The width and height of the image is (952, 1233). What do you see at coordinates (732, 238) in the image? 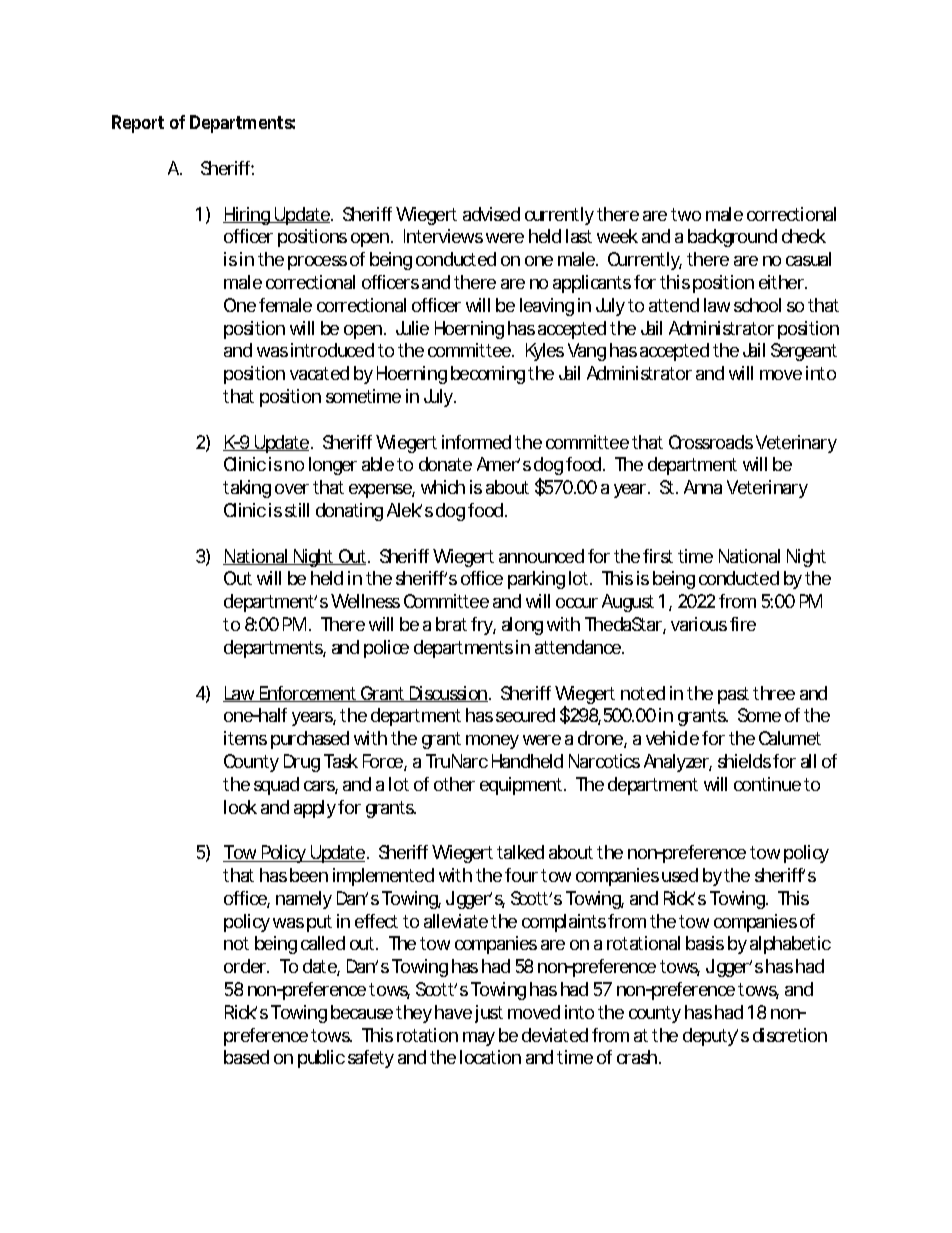
I see `background` at bounding box center [732, 238].
